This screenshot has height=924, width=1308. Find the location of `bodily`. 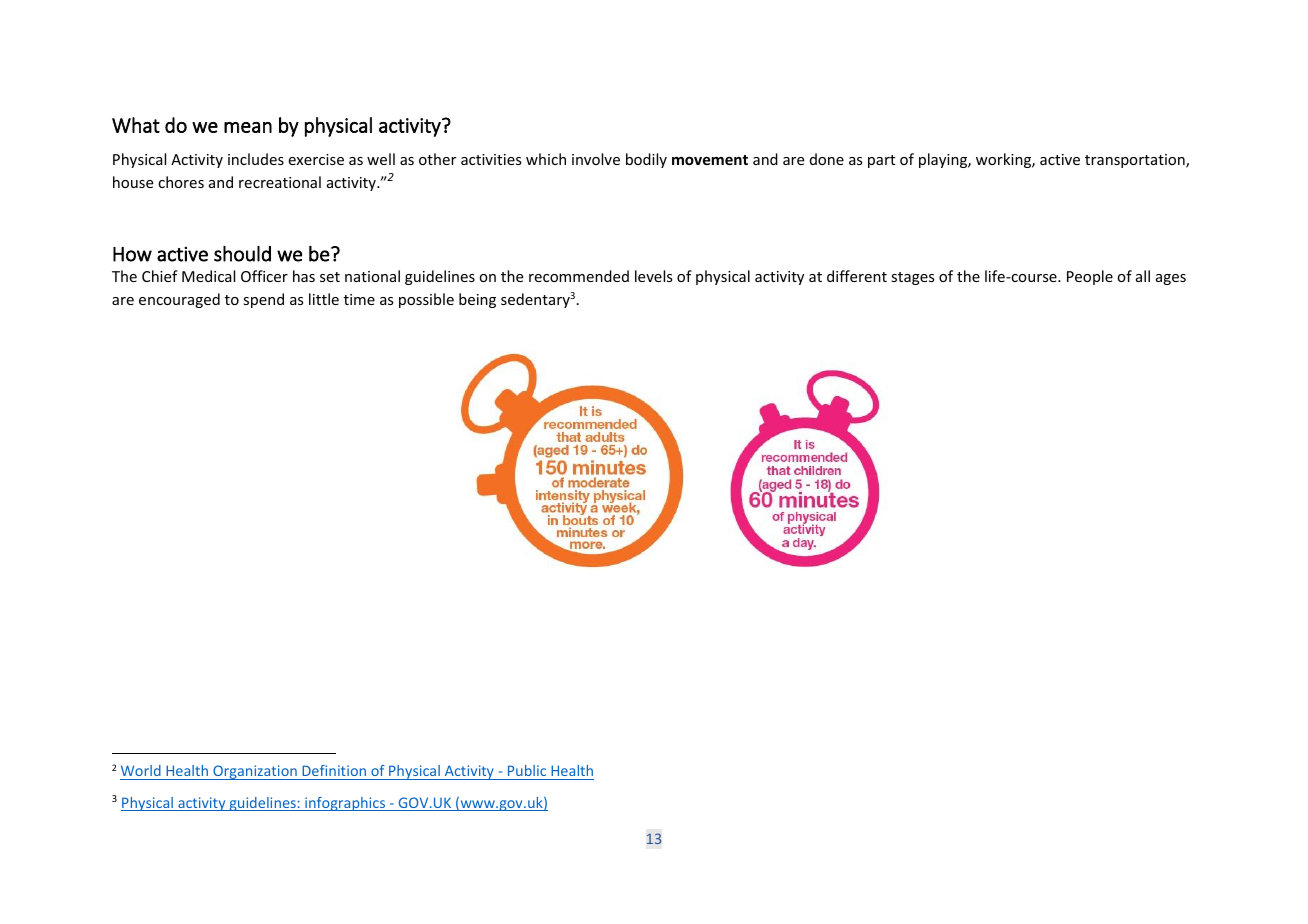

bodily is located at coordinates (646, 160).
